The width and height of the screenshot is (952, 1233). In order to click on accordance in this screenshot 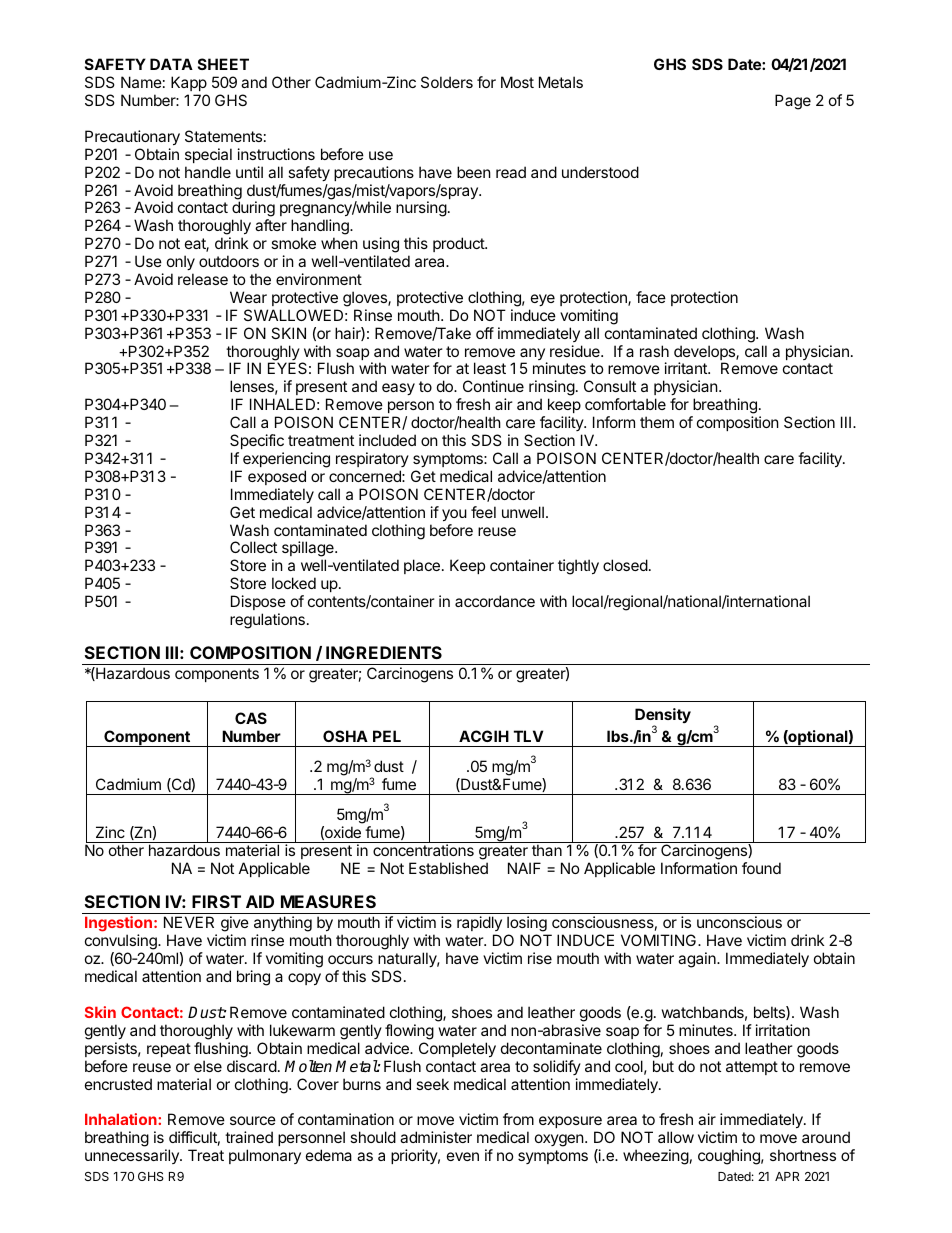, I will do `click(495, 601)`.
